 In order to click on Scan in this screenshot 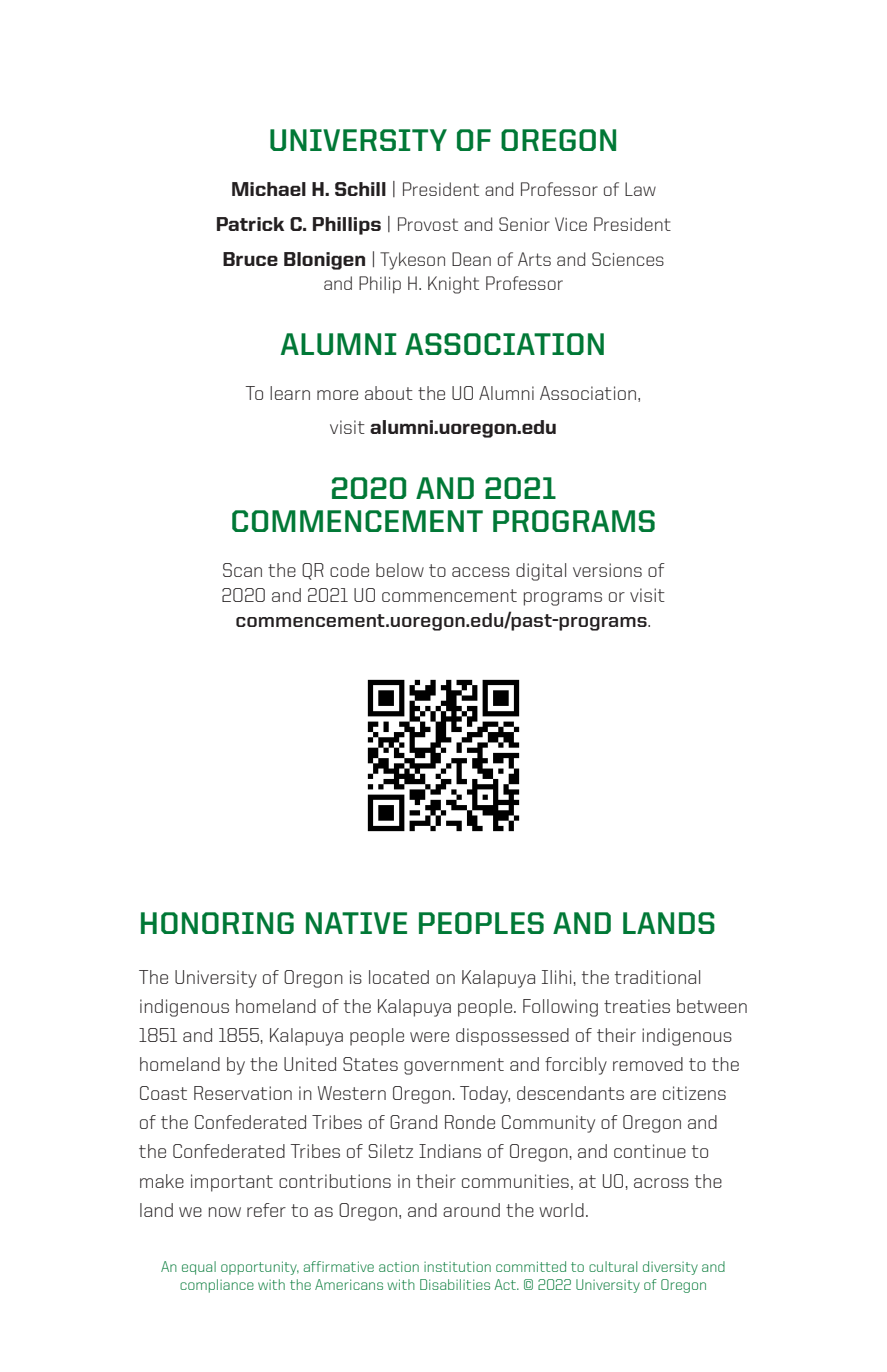, I will do `click(242, 570)`.
